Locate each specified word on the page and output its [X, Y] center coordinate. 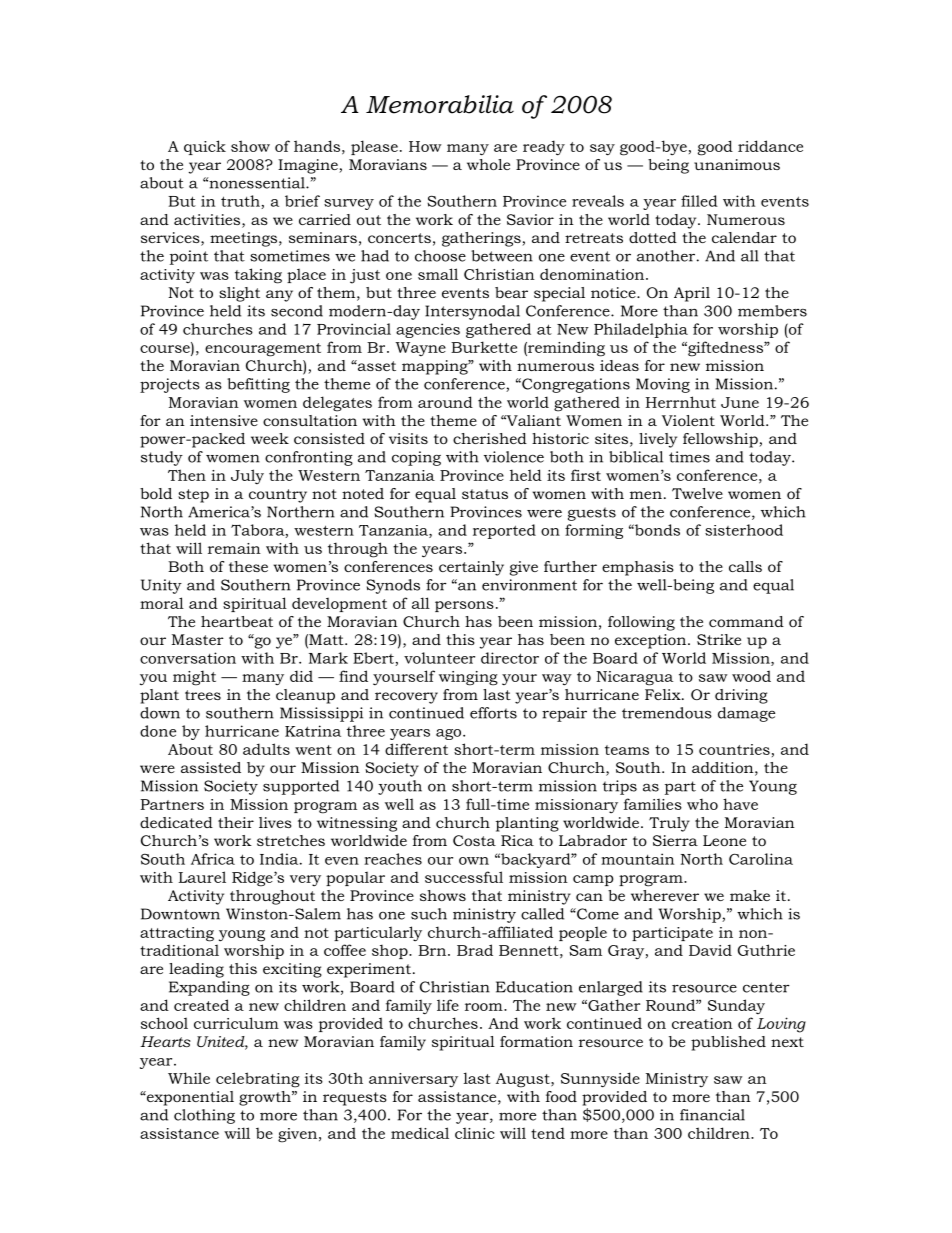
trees [203, 695]
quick [205, 147]
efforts [493, 713]
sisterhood [744, 530]
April [692, 294]
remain [234, 548]
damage [746, 714]
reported [504, 531]
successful [464, 877]
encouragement [263, 350]
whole [488, 164]
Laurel [202, 877]
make [750, 895]
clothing [204, 1116]
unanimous [737, 164]
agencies [428, 330]
